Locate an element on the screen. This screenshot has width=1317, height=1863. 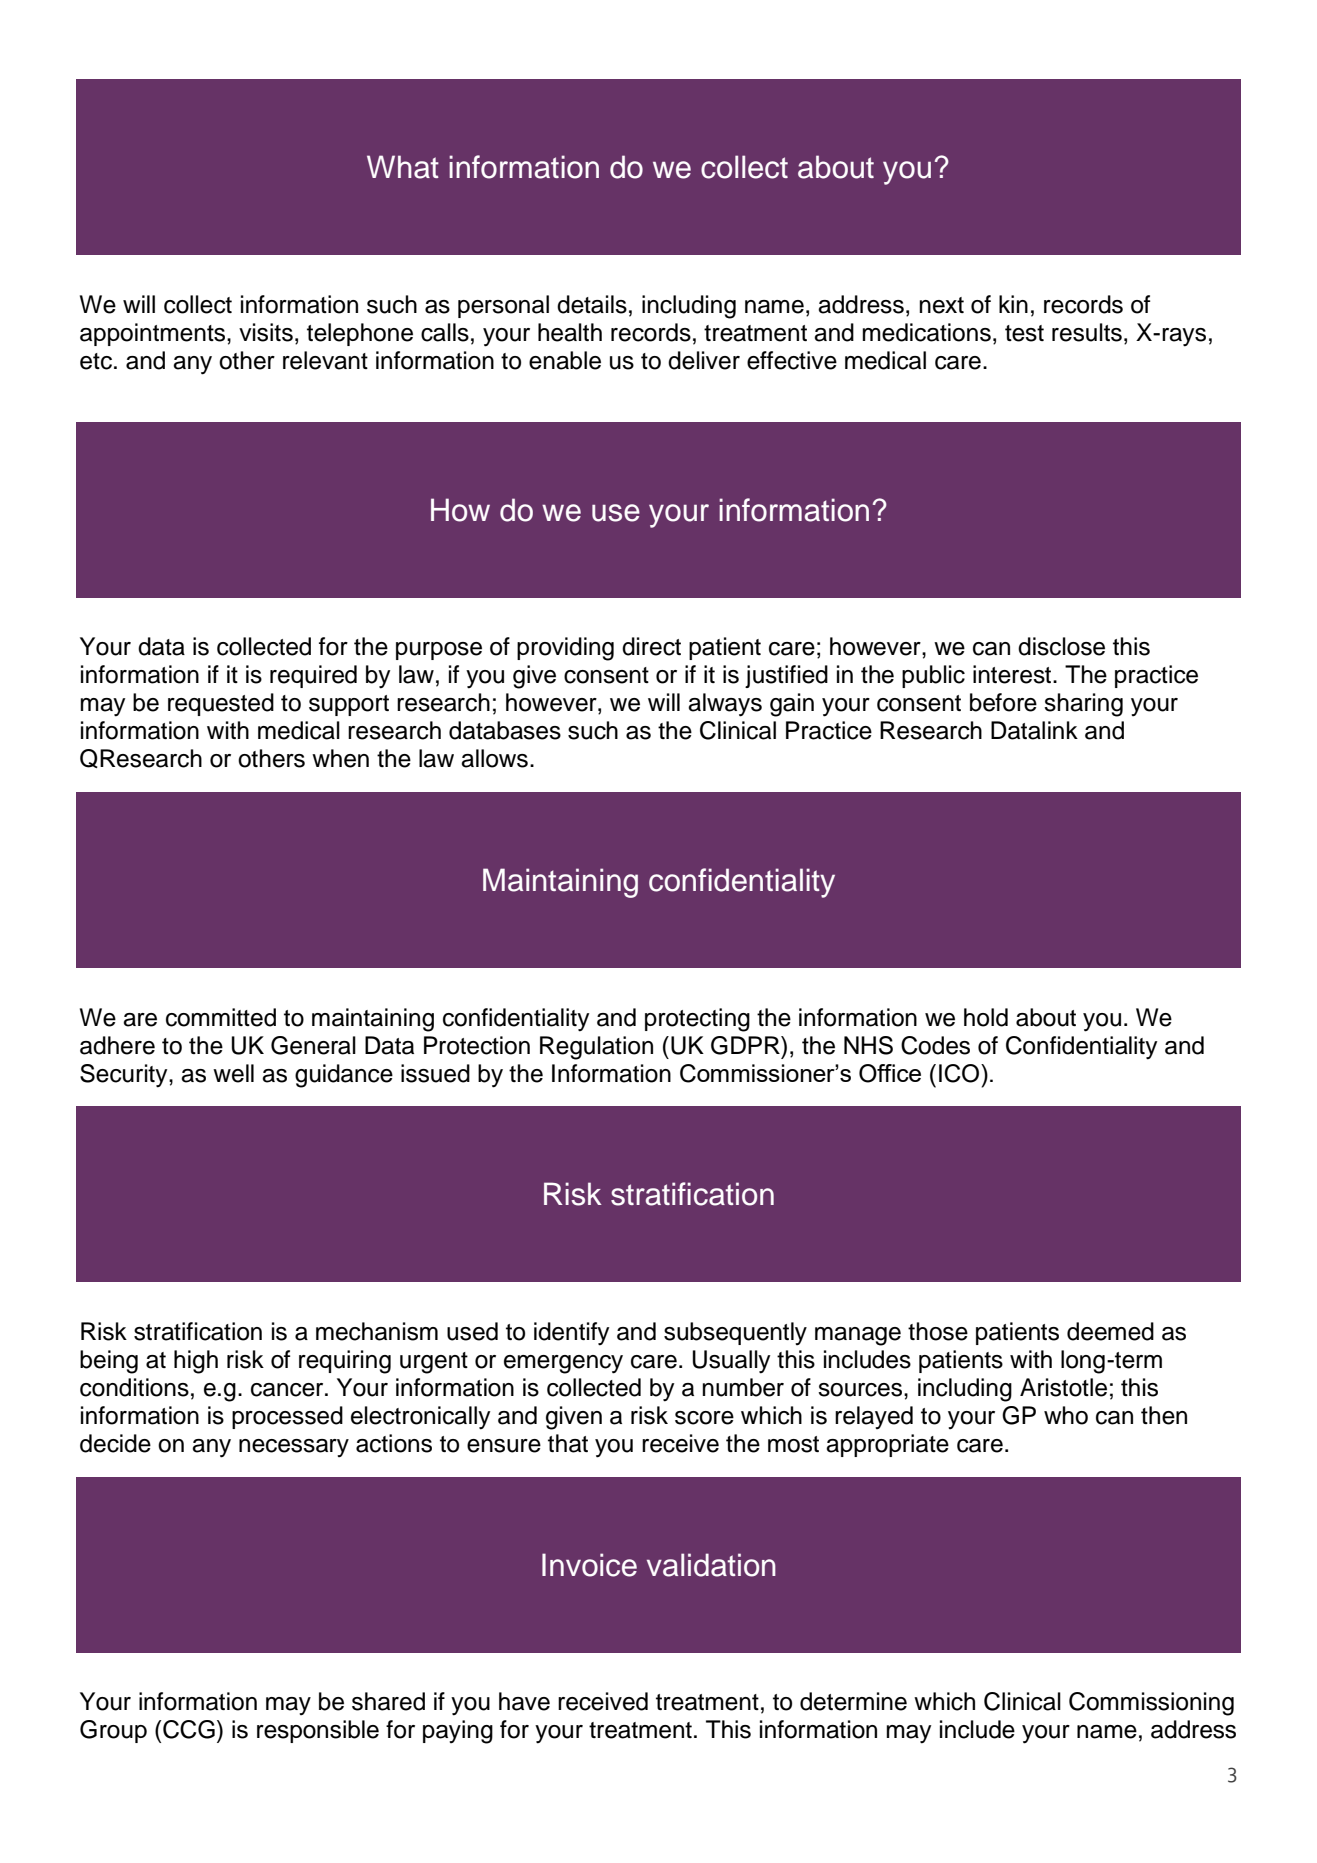
CCG is located at coordinates (189, 1729).
